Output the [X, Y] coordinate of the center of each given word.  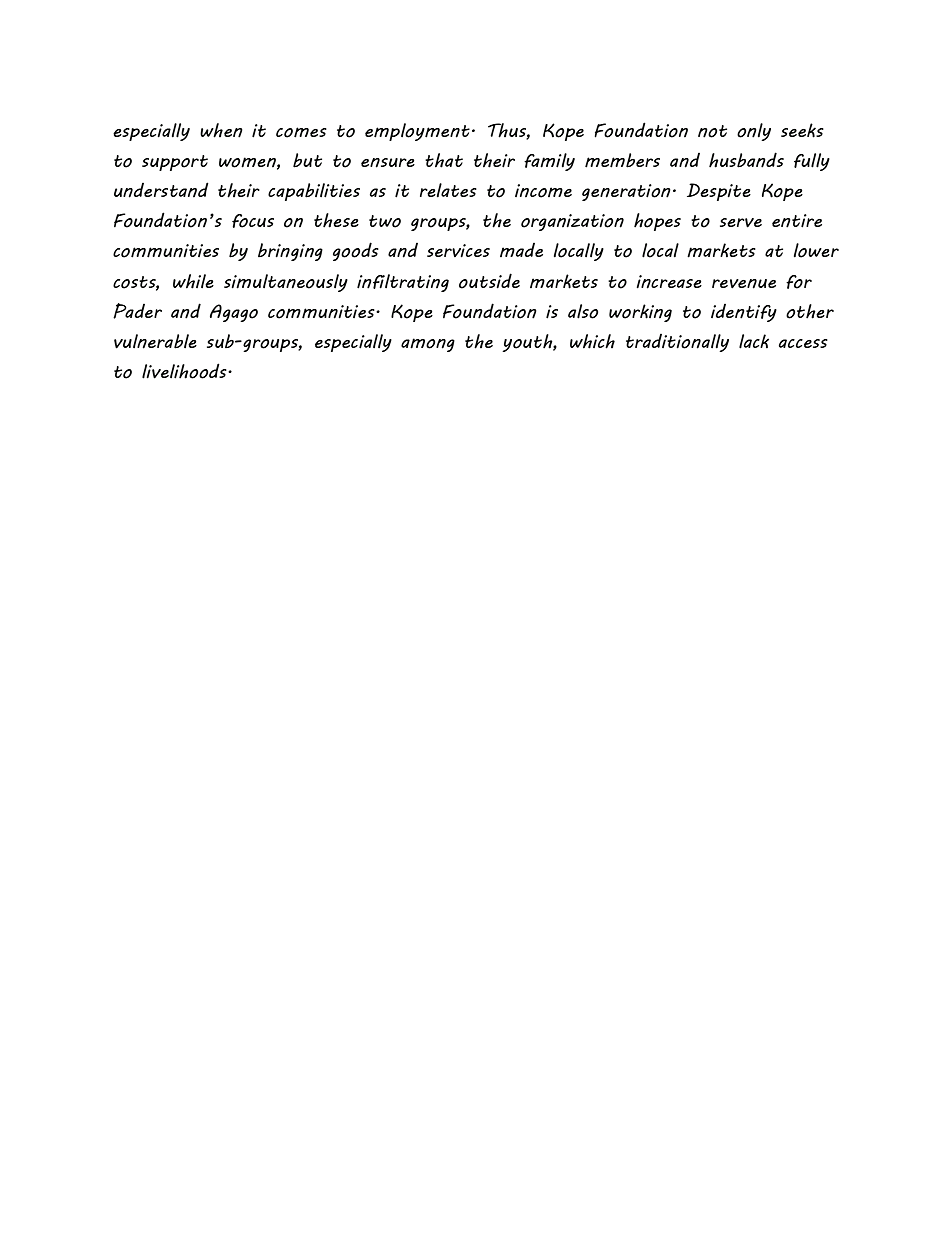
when [221, 130]
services [458, 250]
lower [816, 250]
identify [744, 313]
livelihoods [185, 371]
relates [448, 190]
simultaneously [286, 283]
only [754, 132]
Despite [719, 192]
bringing [290, 252]
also [583, 311]
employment [417, 132]
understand [161, 190]
